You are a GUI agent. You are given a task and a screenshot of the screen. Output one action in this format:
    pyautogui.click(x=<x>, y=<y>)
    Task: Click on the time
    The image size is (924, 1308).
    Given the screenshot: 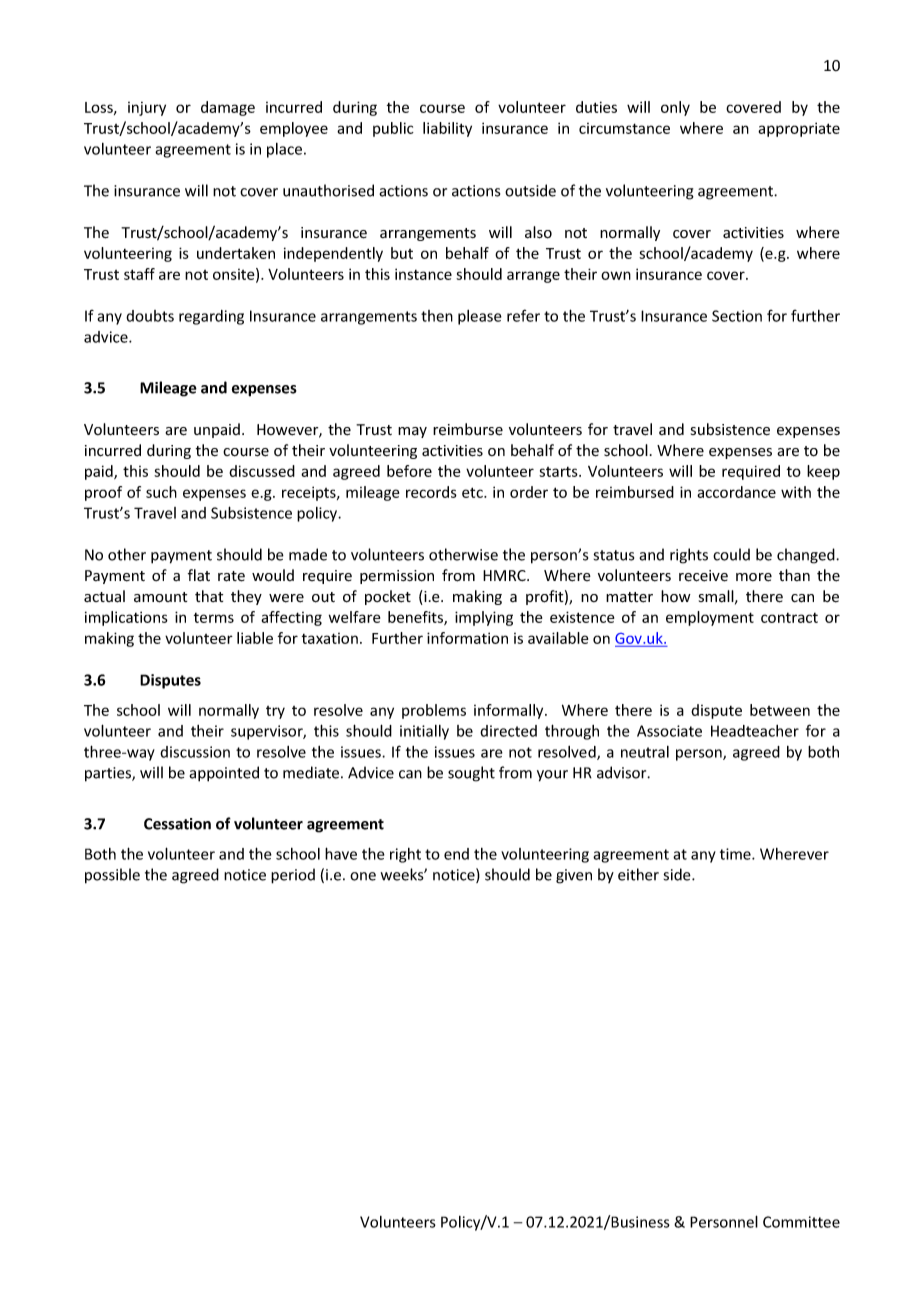 What is the action you would take?
    pyautogui.click(x=736, y=854)
